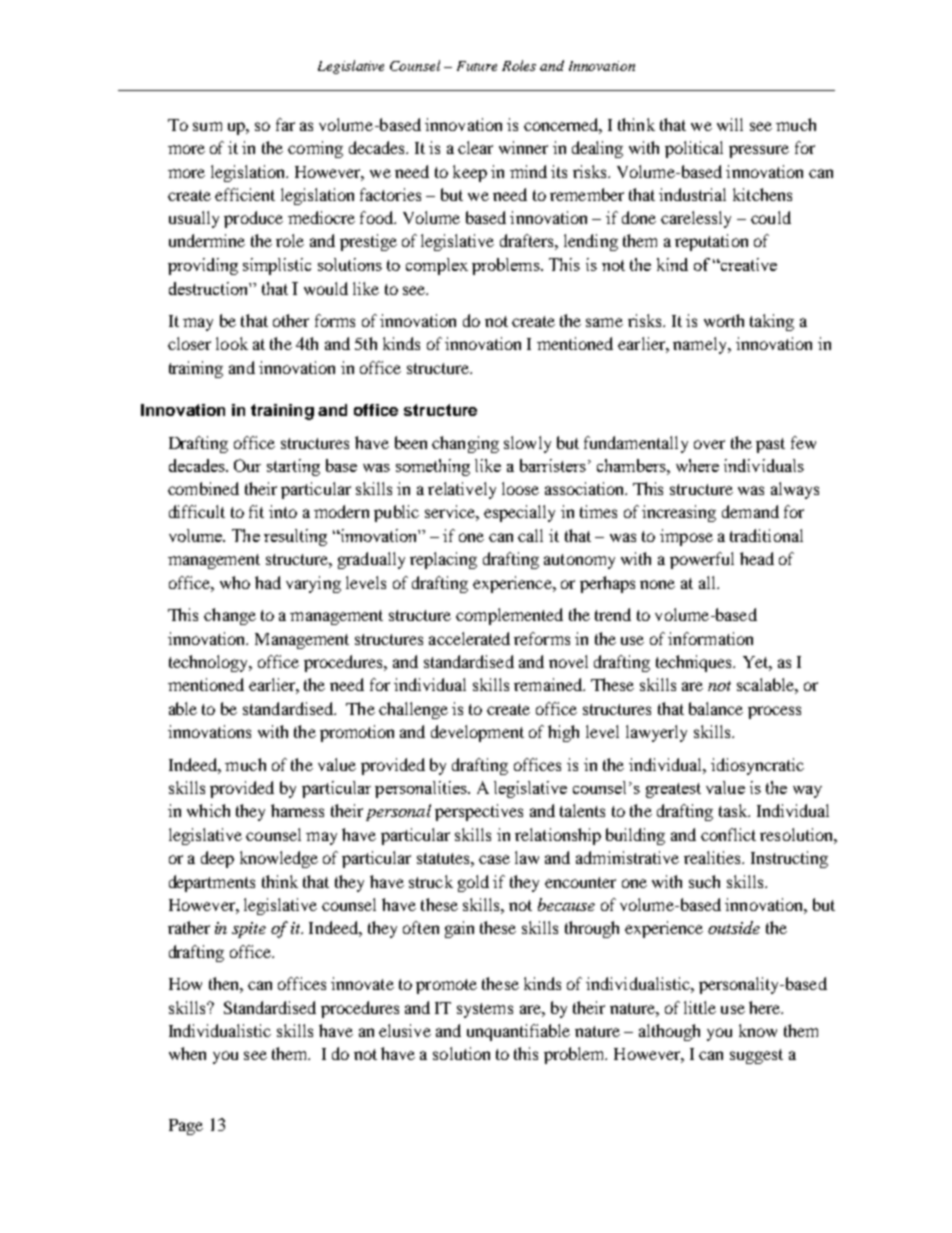 The width and height of the image is (952, 1233). What do you see at coordinates (701, 345) in the image?
I see `namely` at bounding box center [701, 345].
